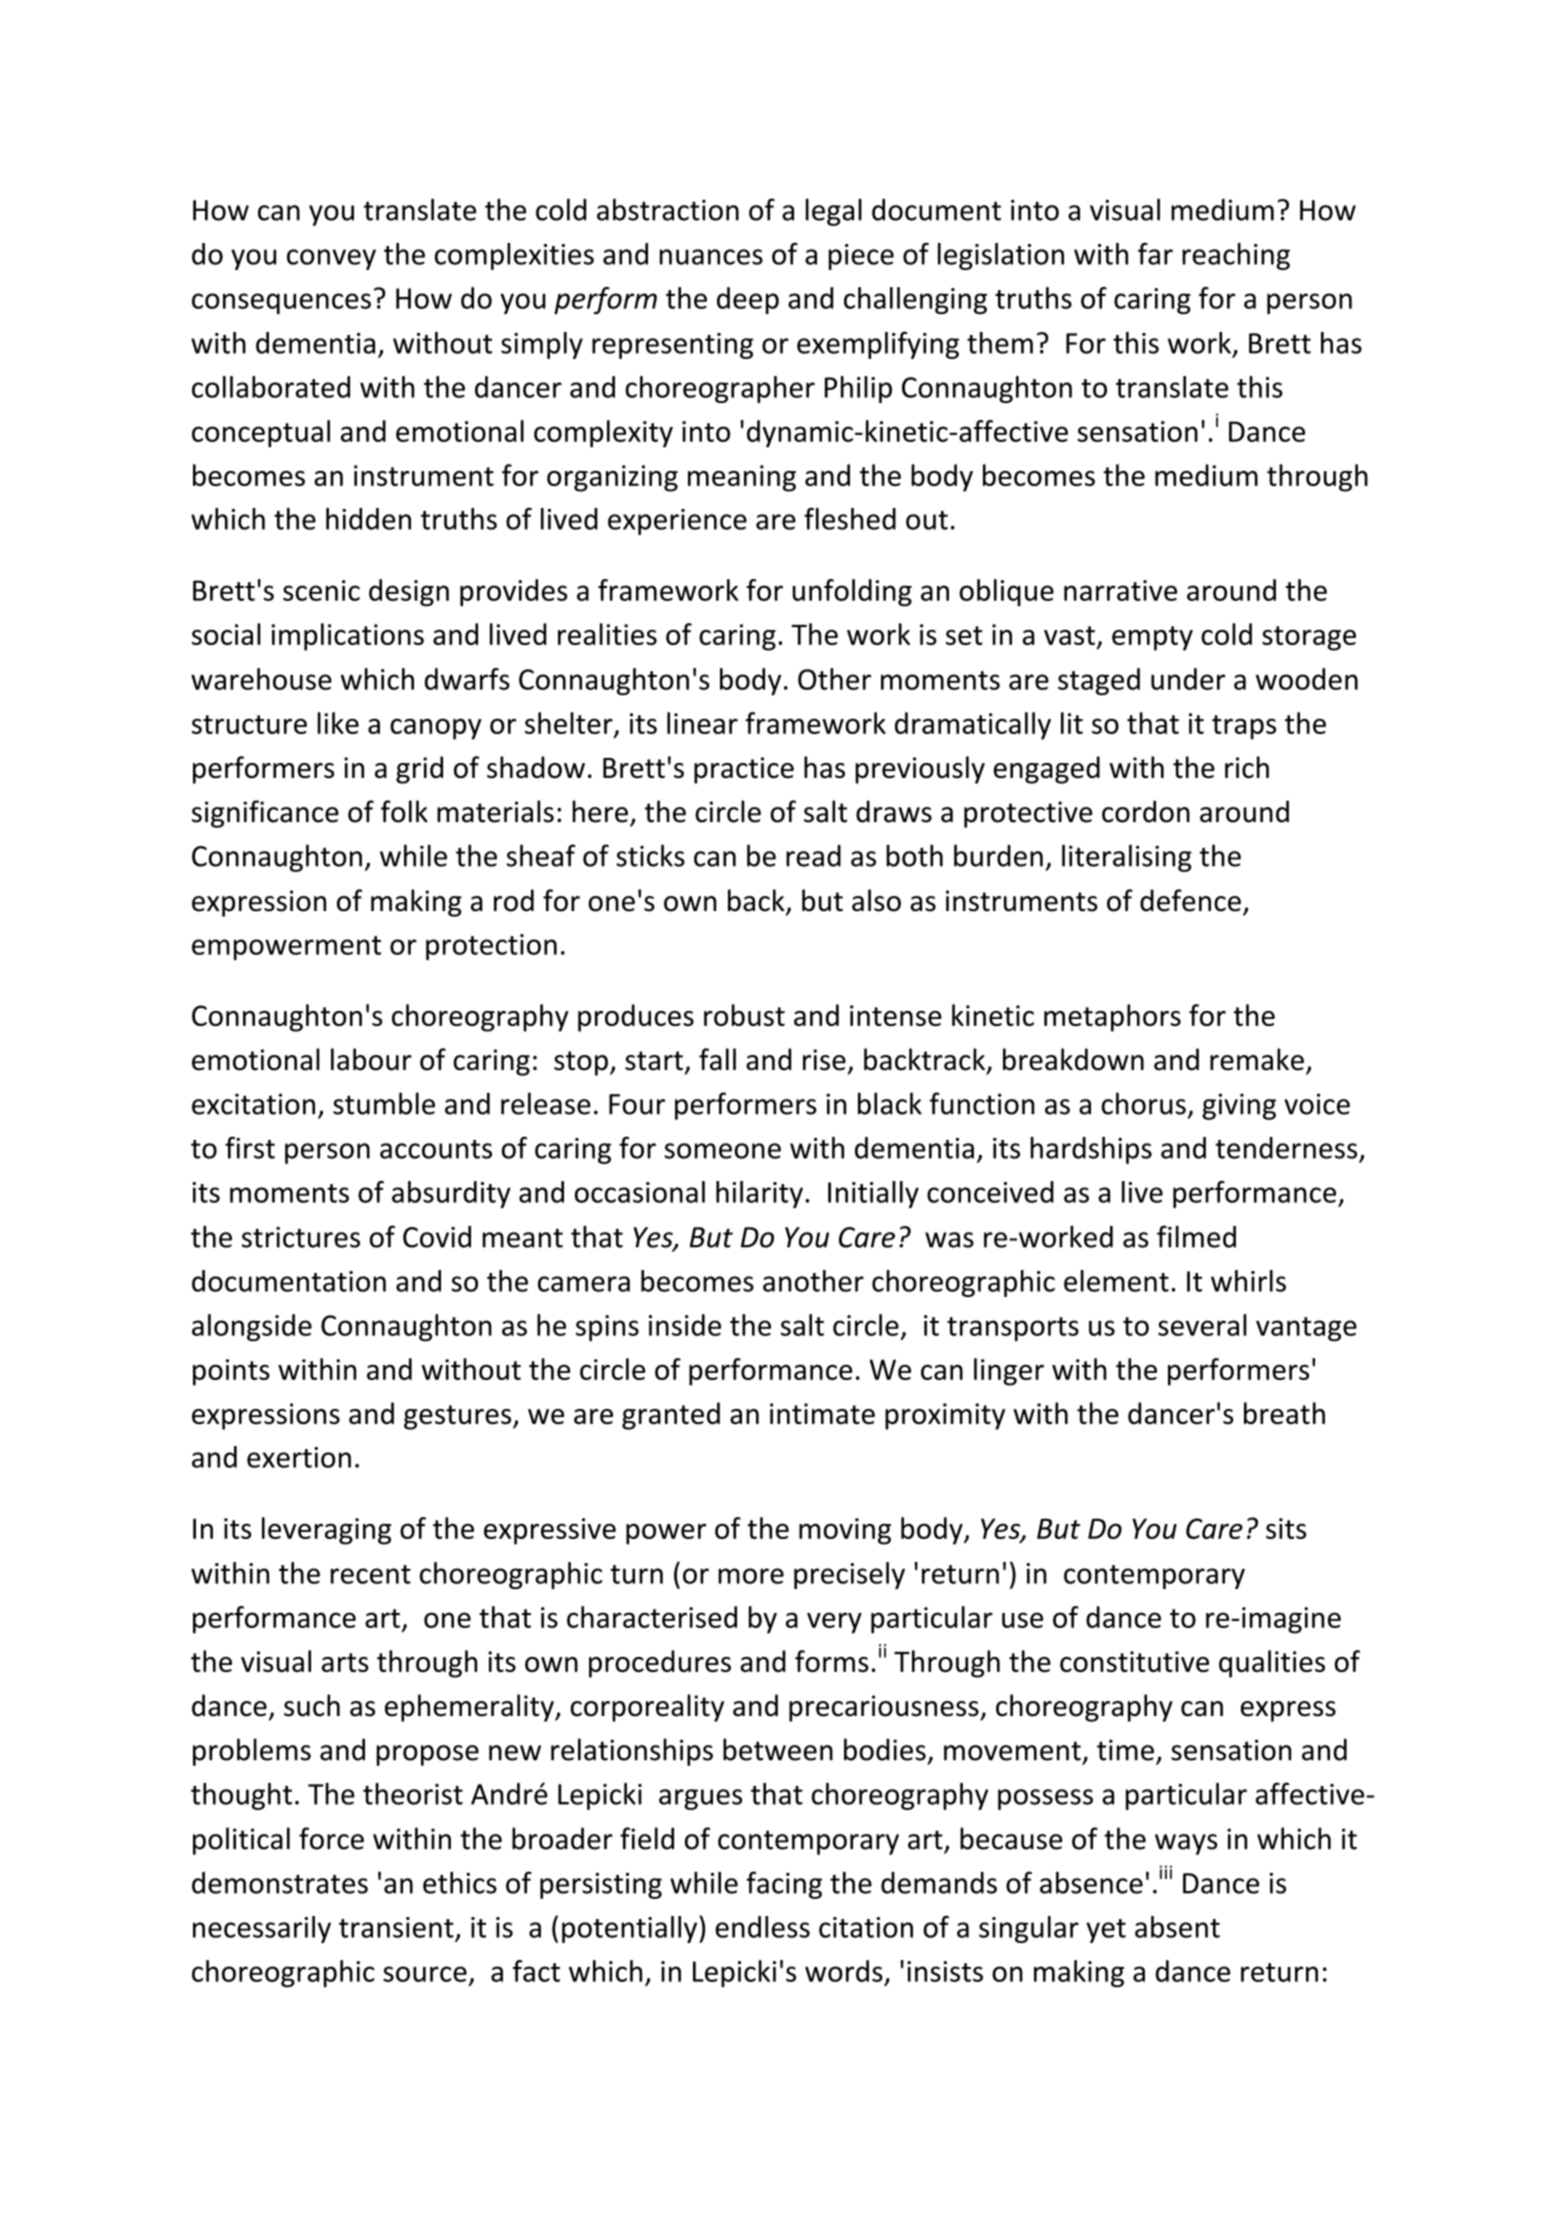 This screenshot has width=1565, height=2213. Describe the element at coordinates (717, 1059) in the screenshot. I see `fall` at that location.
